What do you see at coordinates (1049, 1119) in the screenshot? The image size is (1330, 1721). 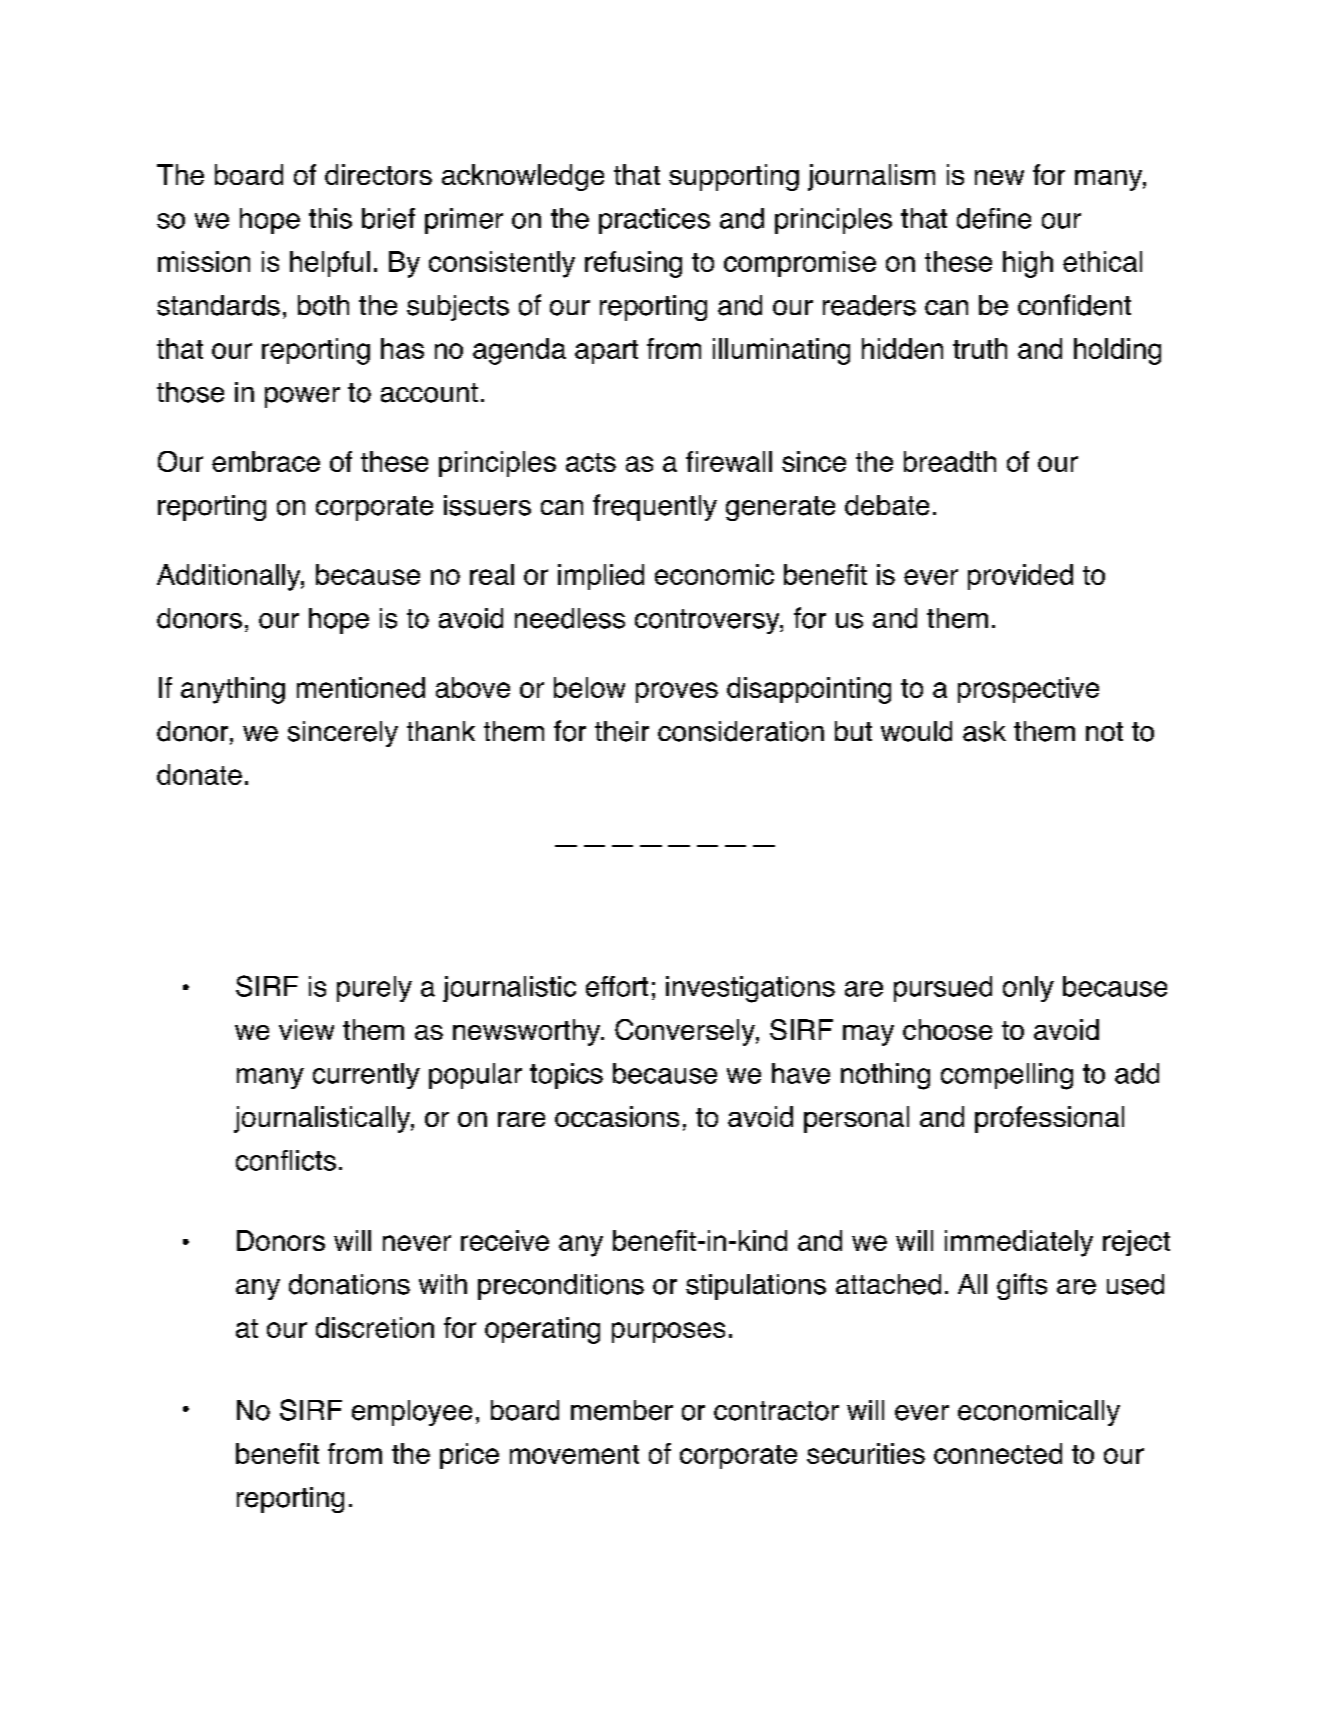 I see `professional` at bounding box center [1049, 1119].
